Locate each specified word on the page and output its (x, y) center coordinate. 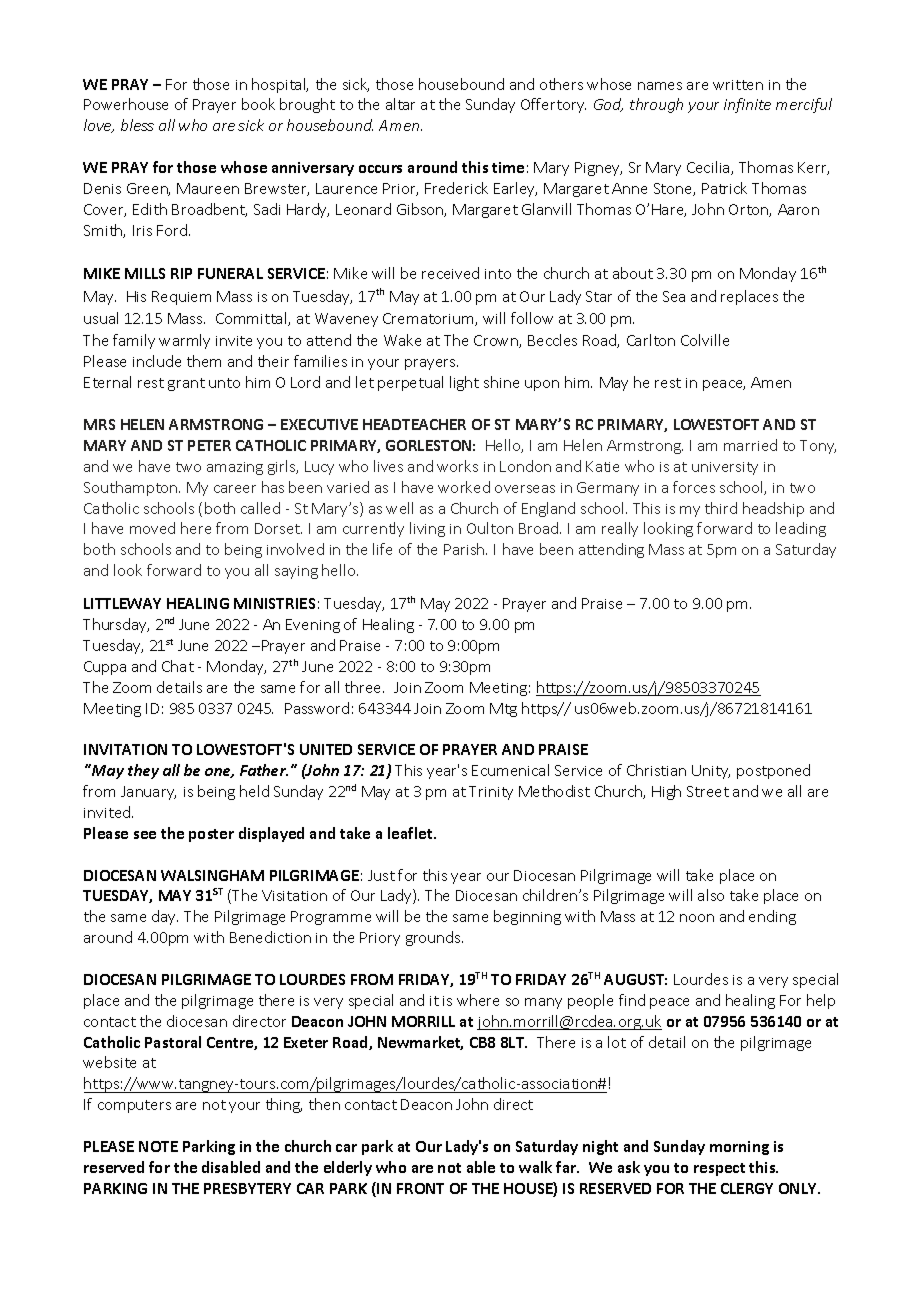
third (721, 508)
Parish (465, 549)
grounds (434, 938)
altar (400, 104)
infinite (747, 105)
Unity (711, 772)
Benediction (270, 937)
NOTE (158, 1146)
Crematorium (429, 319)
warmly (184, 341)
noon (697, 918)
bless (137, 125)
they (143, 771)
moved (152, 528)
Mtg (503, 710)
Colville (705, 340)
